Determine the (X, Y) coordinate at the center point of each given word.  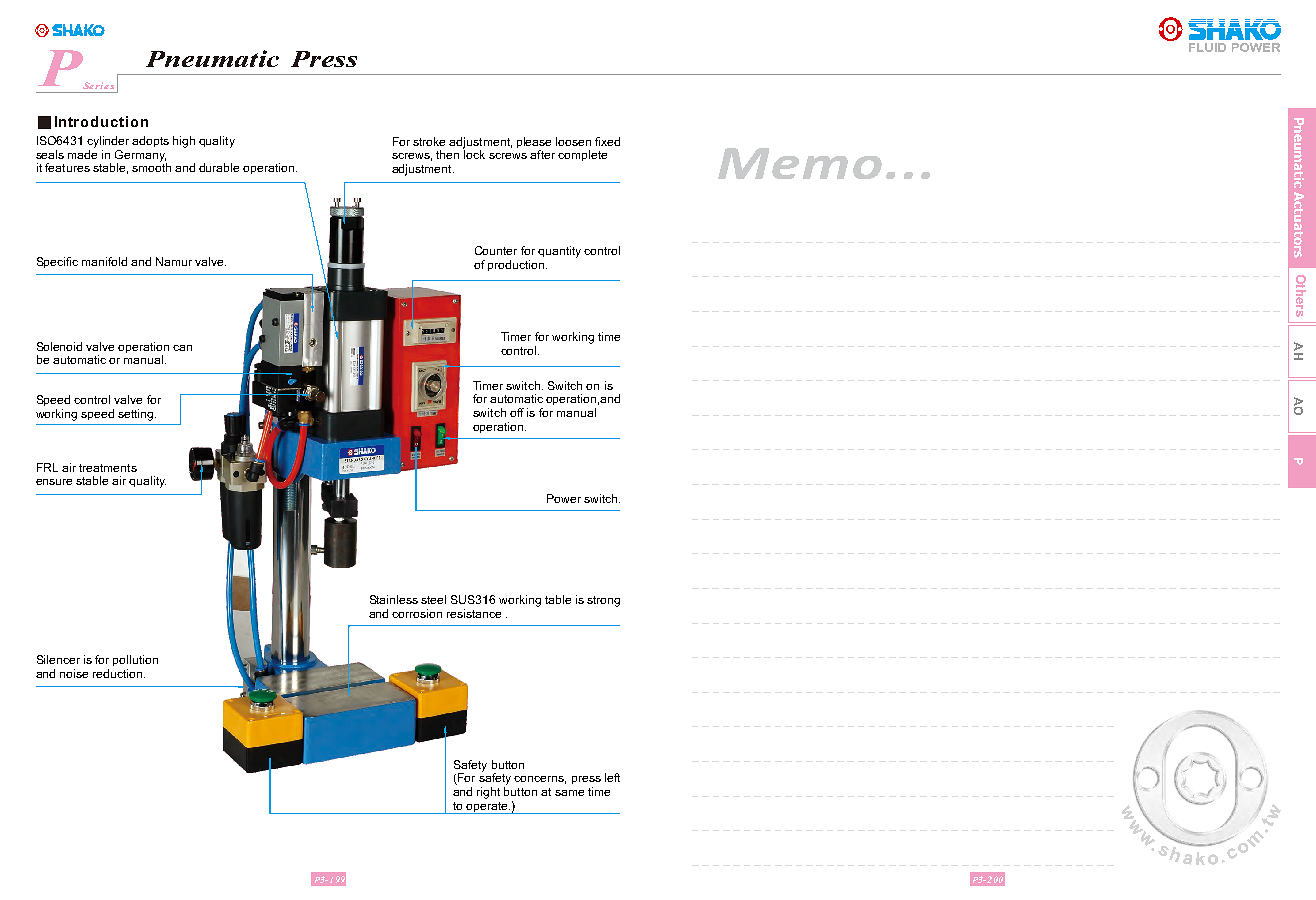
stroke (429, 141)
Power (564, 498)
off (517, 412)
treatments (108, 468)
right (488, 793)
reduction (117, 673)
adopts (150, 141)
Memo (800, 163)
